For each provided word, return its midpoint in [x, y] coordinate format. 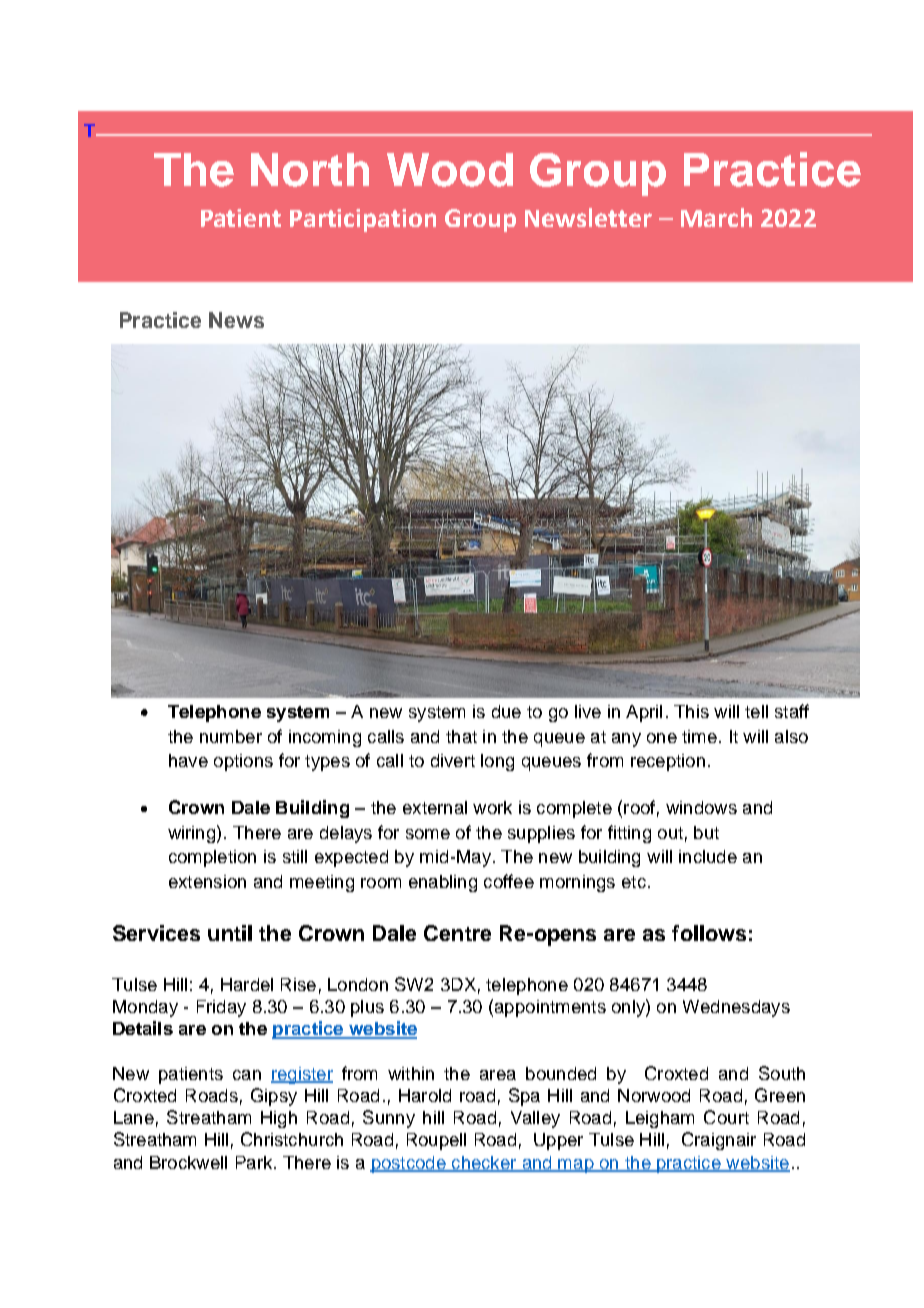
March [716, 217]
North [310, 170]
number [231, 736]
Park [255, 1162]
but [706, 832]
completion [212, 858]
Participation [363, 220]
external [435, 807]
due [506, 711]
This [691, 711]
